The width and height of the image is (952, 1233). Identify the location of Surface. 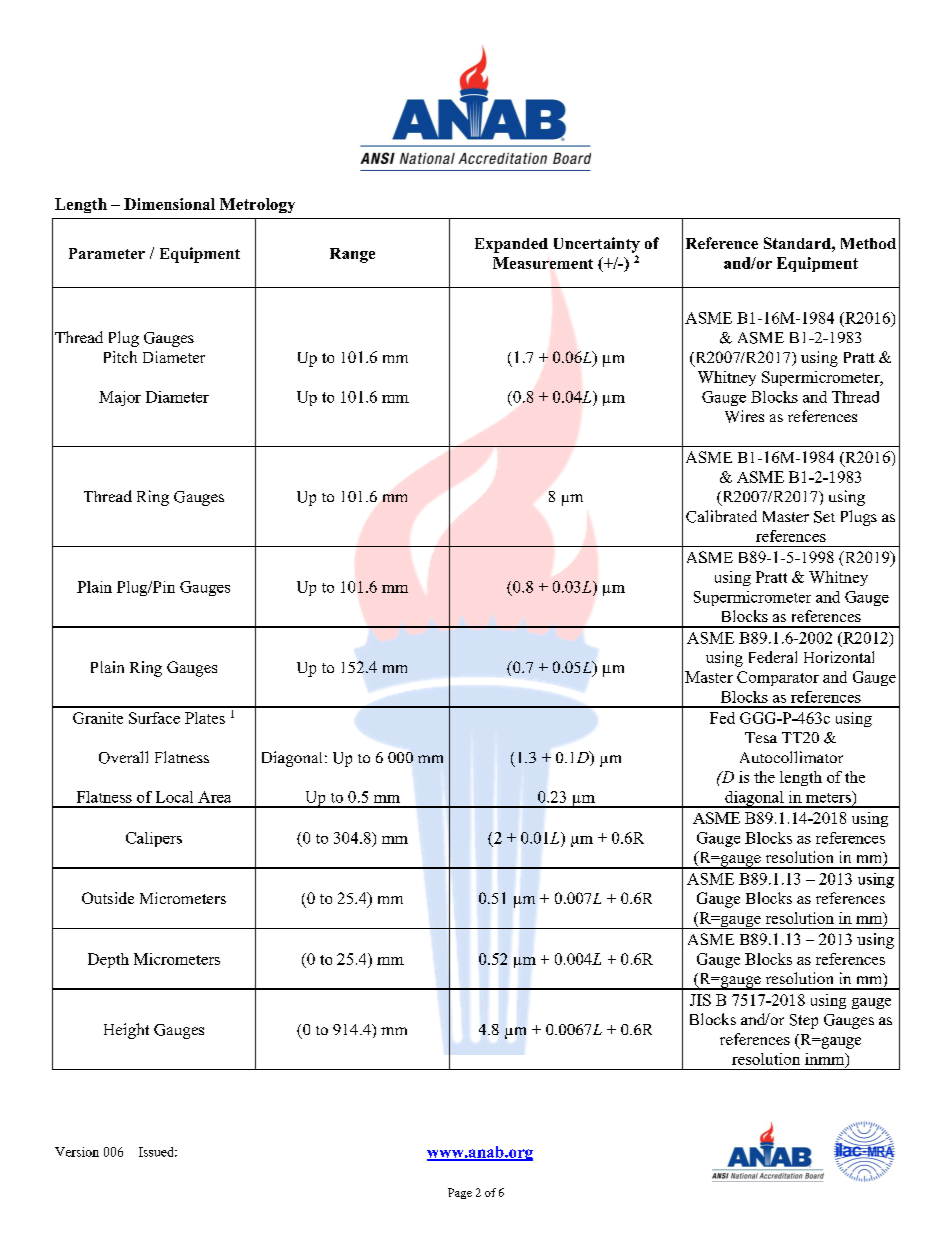
(154, 718).
